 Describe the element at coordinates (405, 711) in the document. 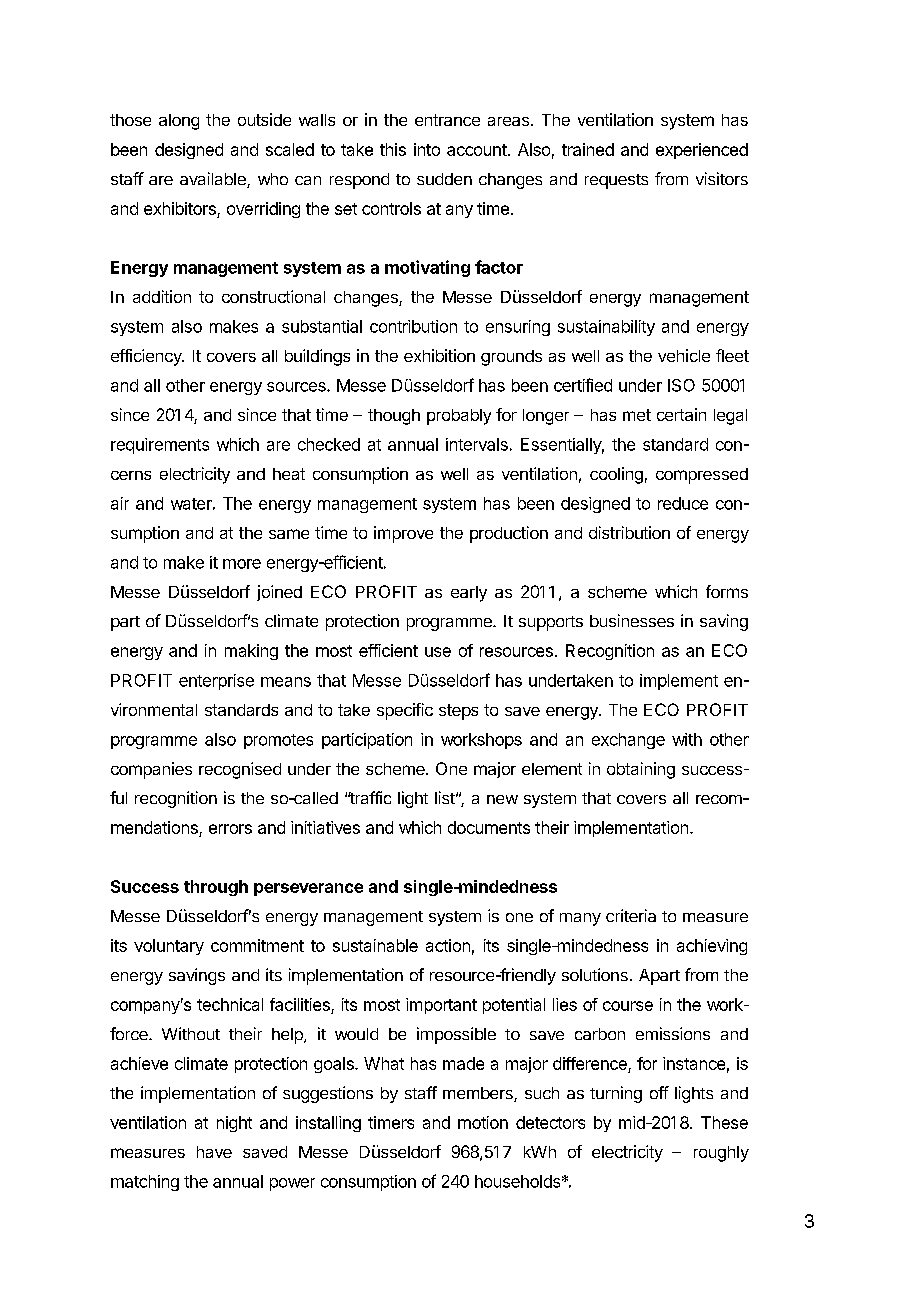

I see `specific` at that location.
